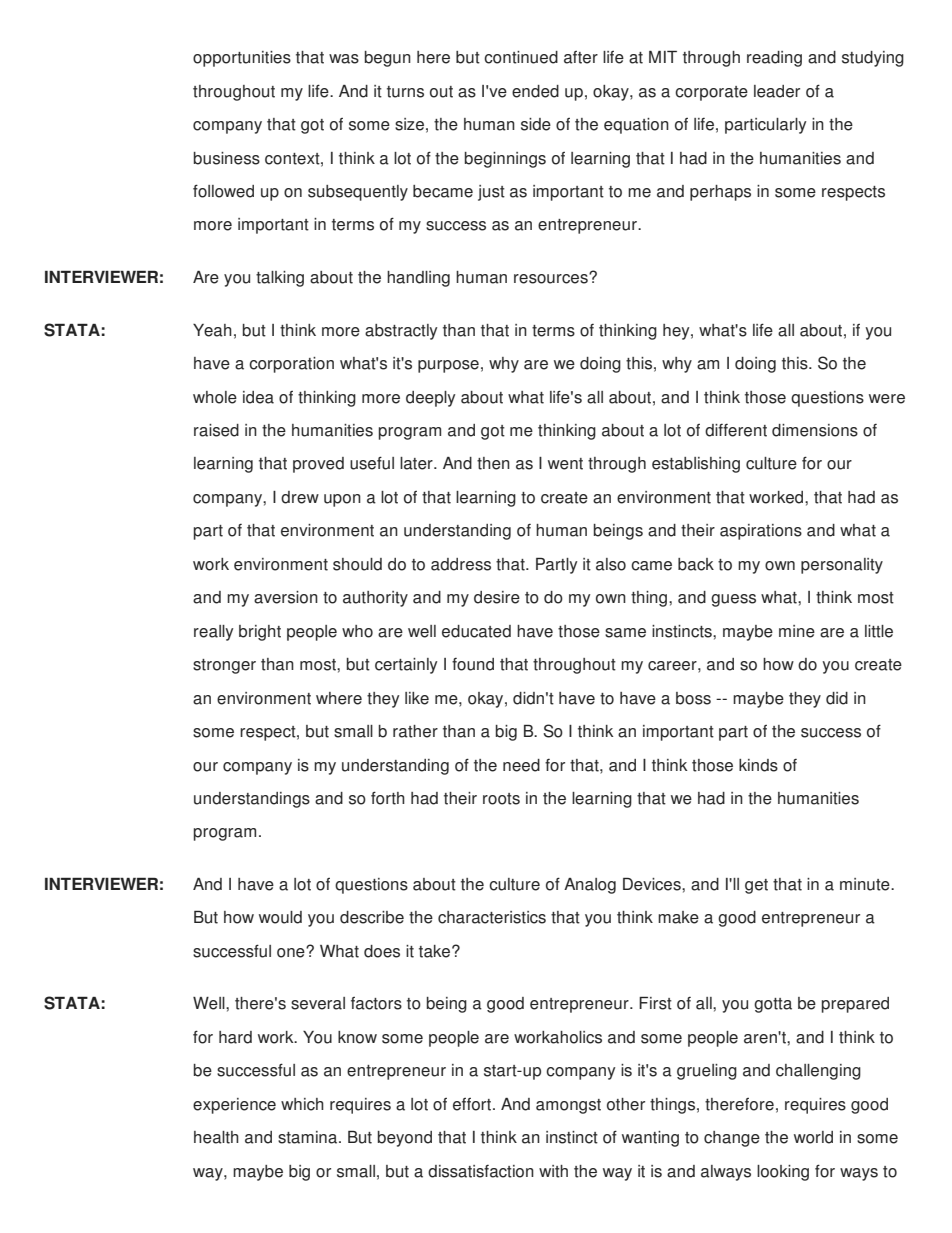  I want to click on leader, so click(777, 91).
